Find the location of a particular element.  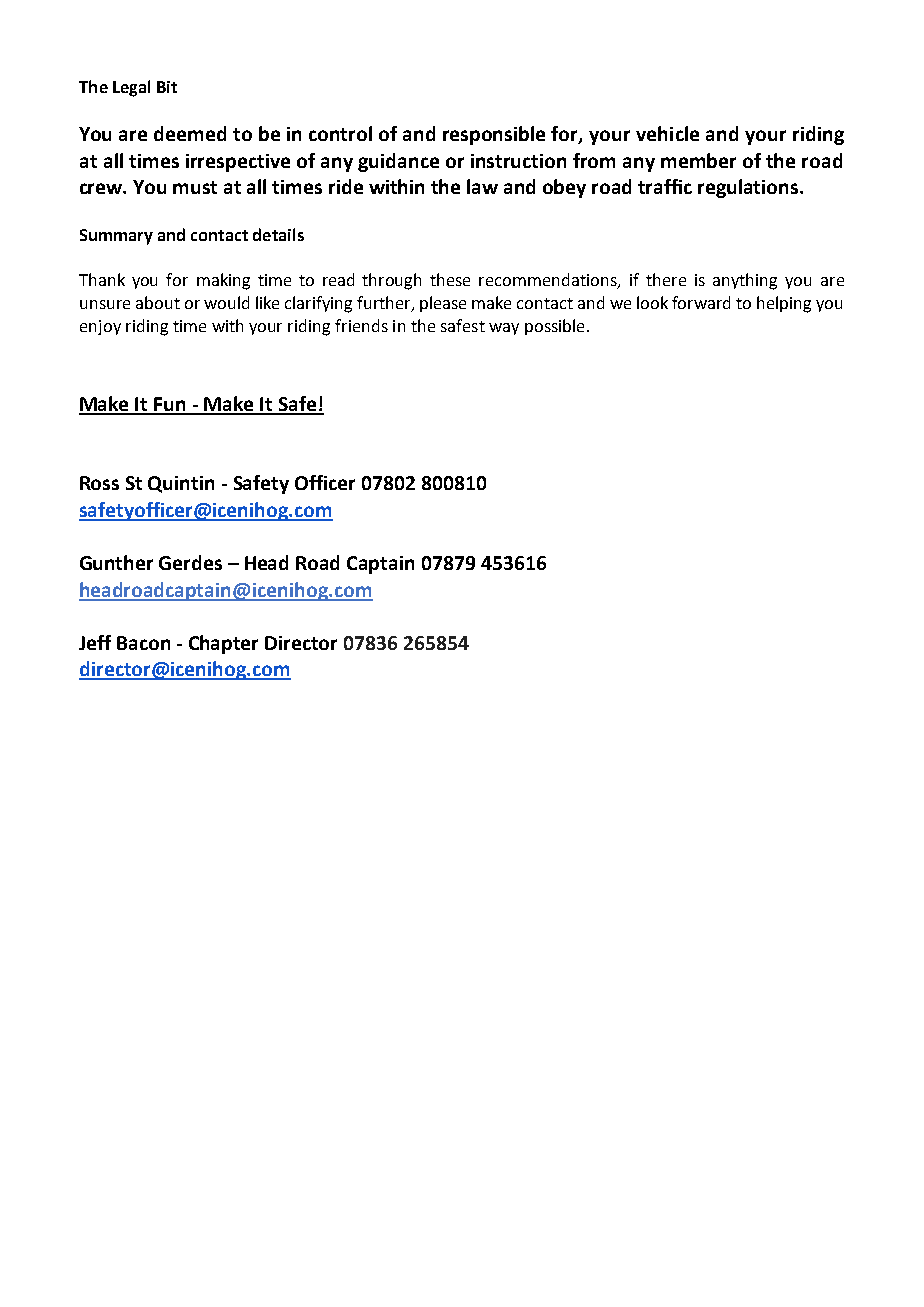

there is located at coordinates (666, 279).
